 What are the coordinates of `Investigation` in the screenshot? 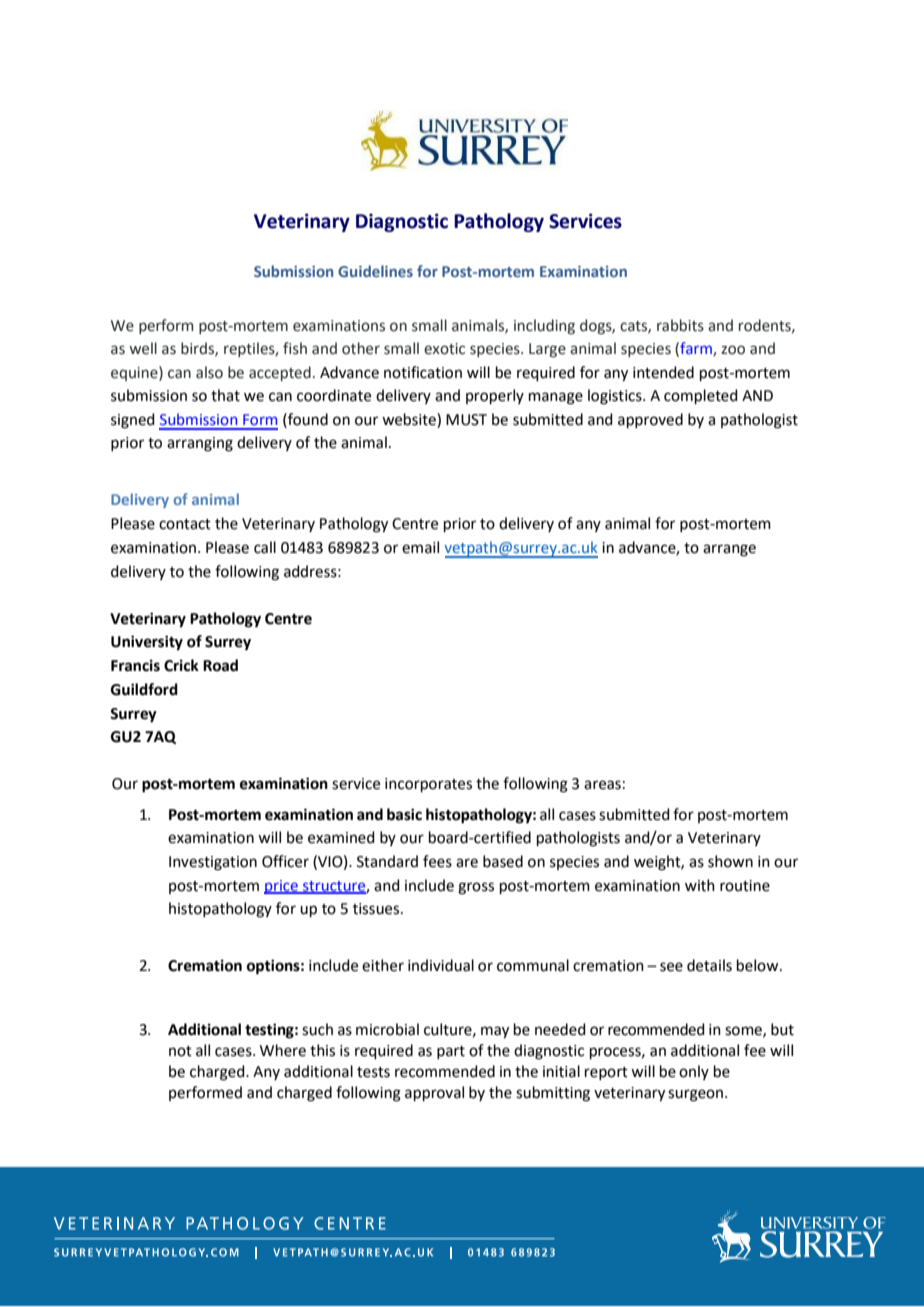 It's located at (213, 863).
